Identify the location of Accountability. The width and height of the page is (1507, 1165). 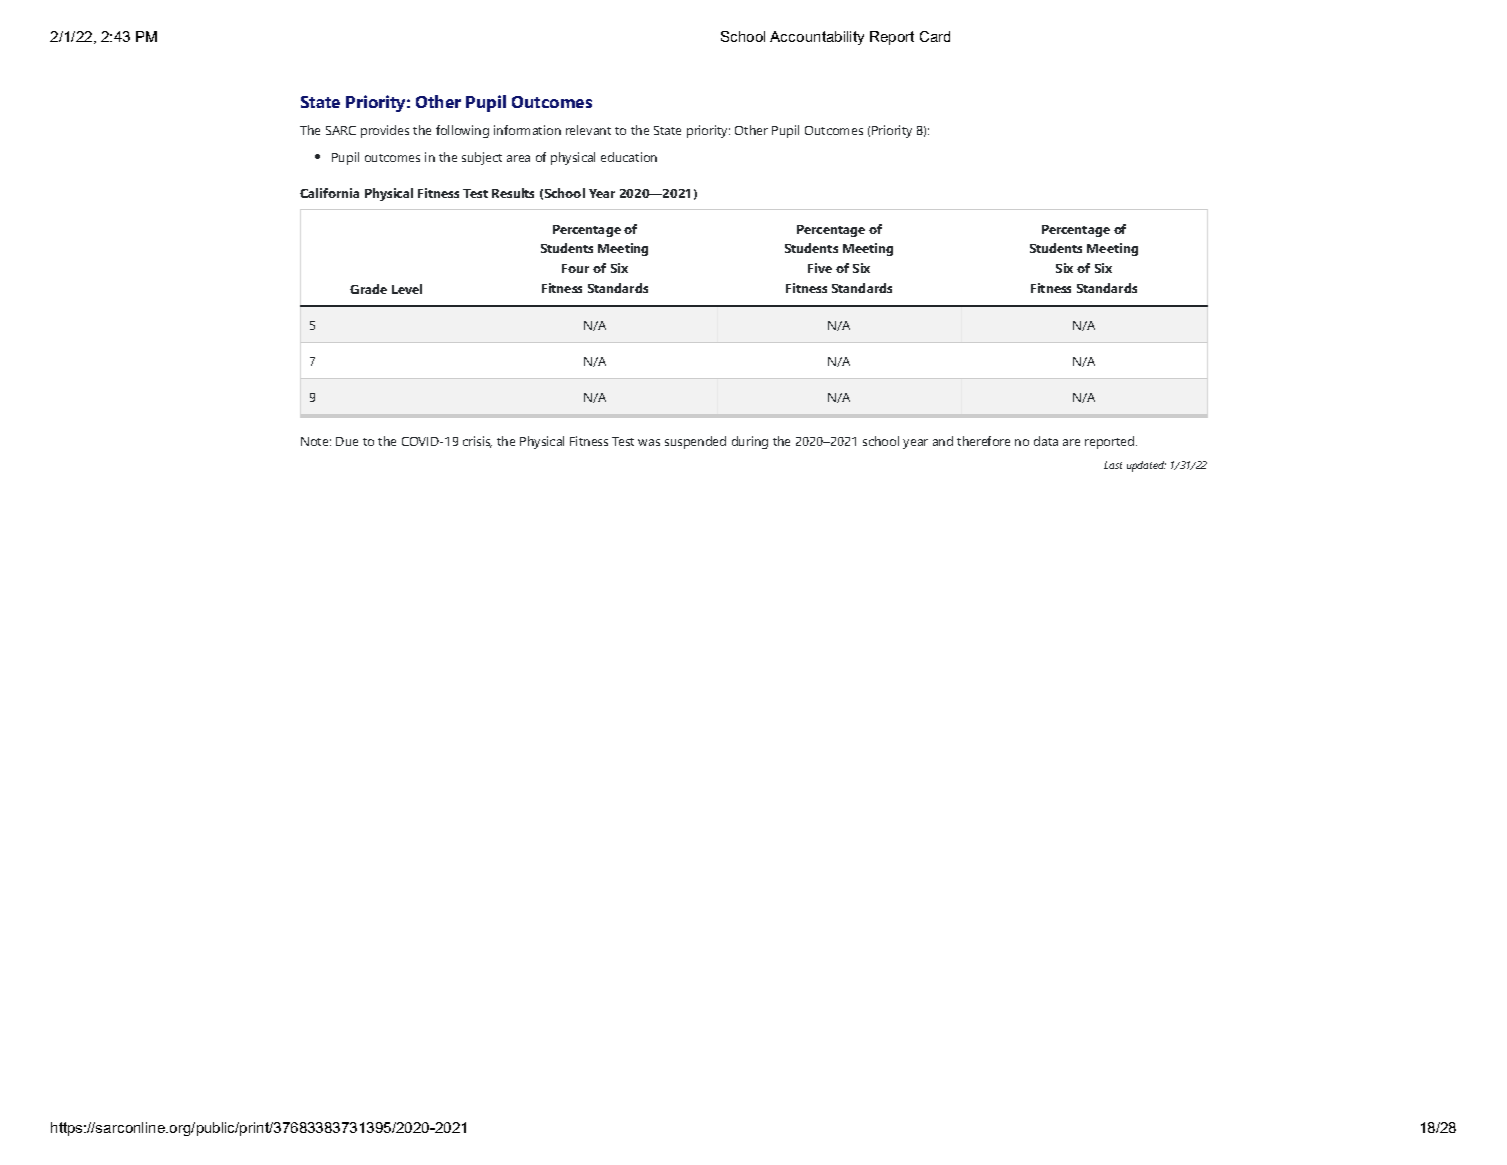
(817, 38).
